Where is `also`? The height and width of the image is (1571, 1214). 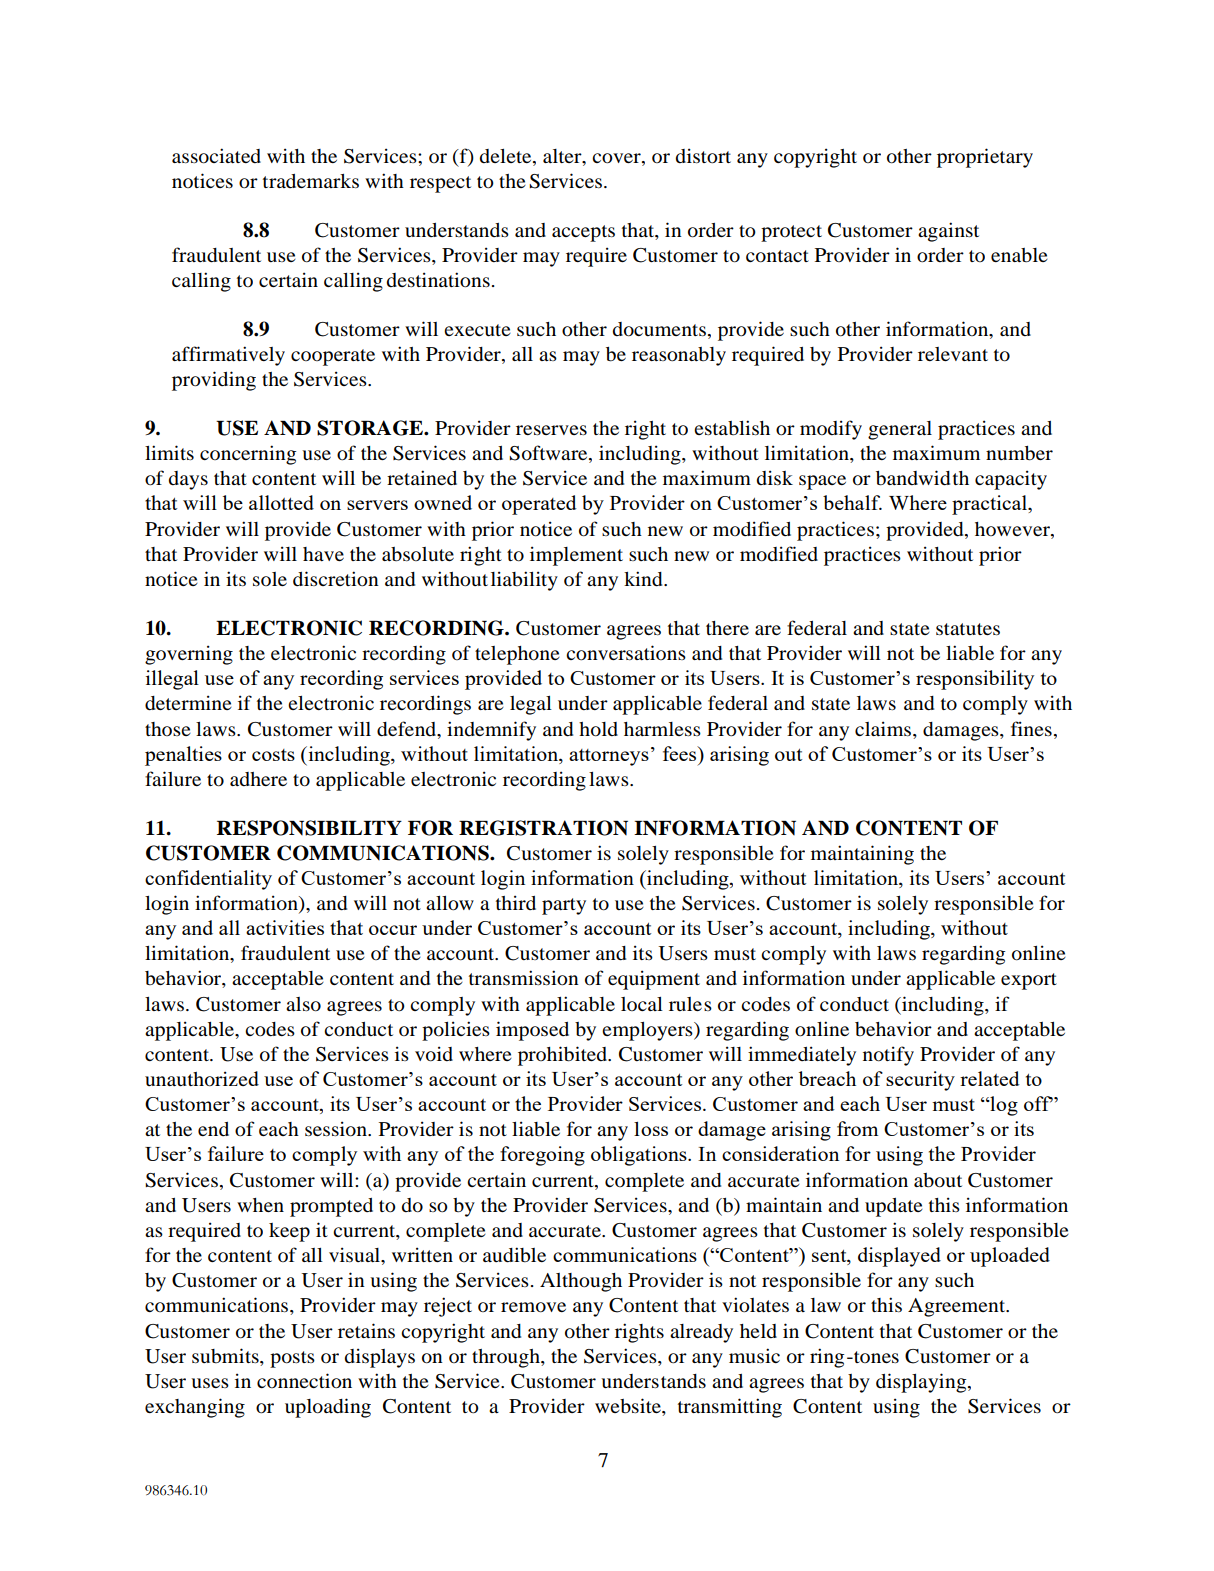 also is located at coordinates (303, 1004).
